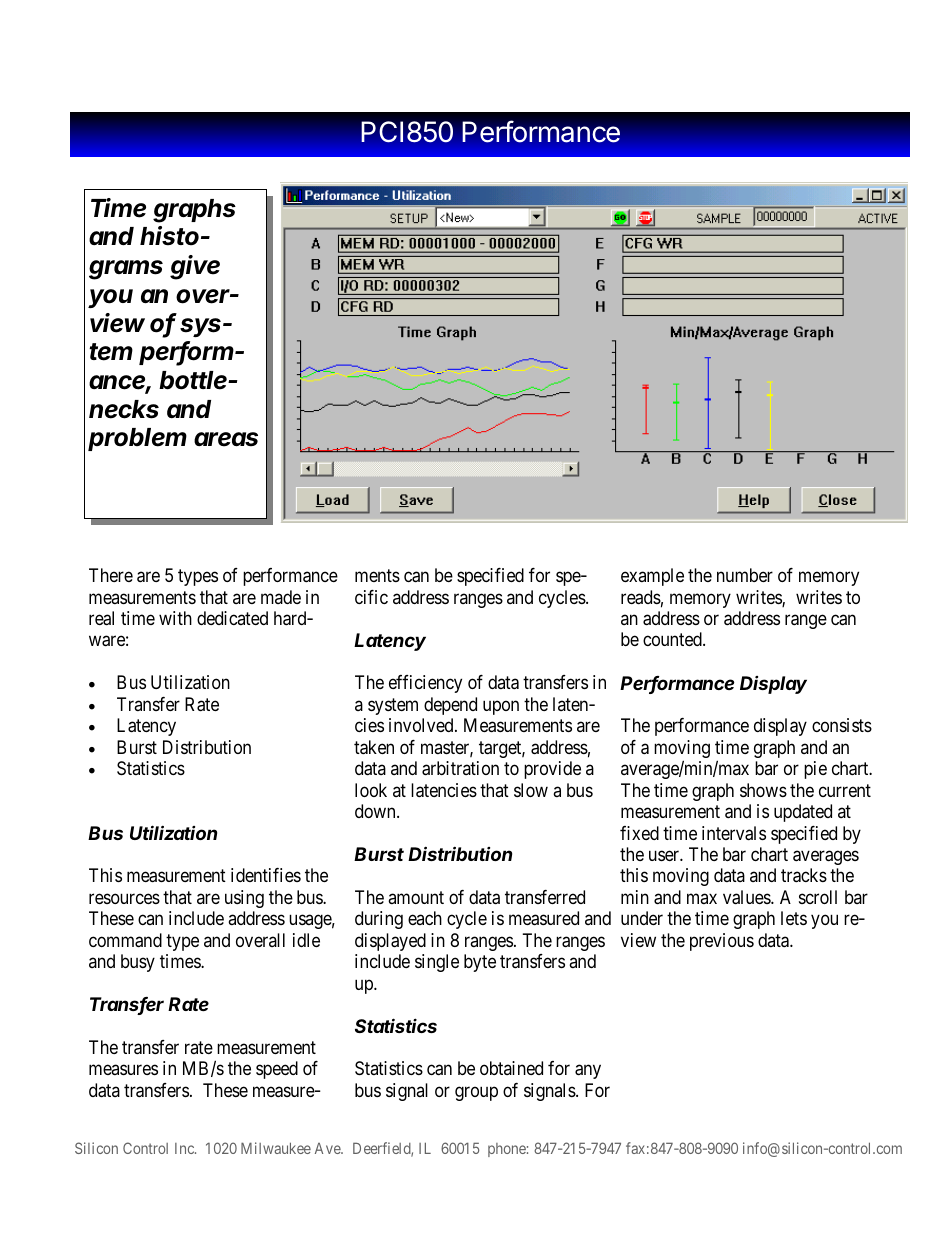  I want to click on counted, so click(673, 639).
